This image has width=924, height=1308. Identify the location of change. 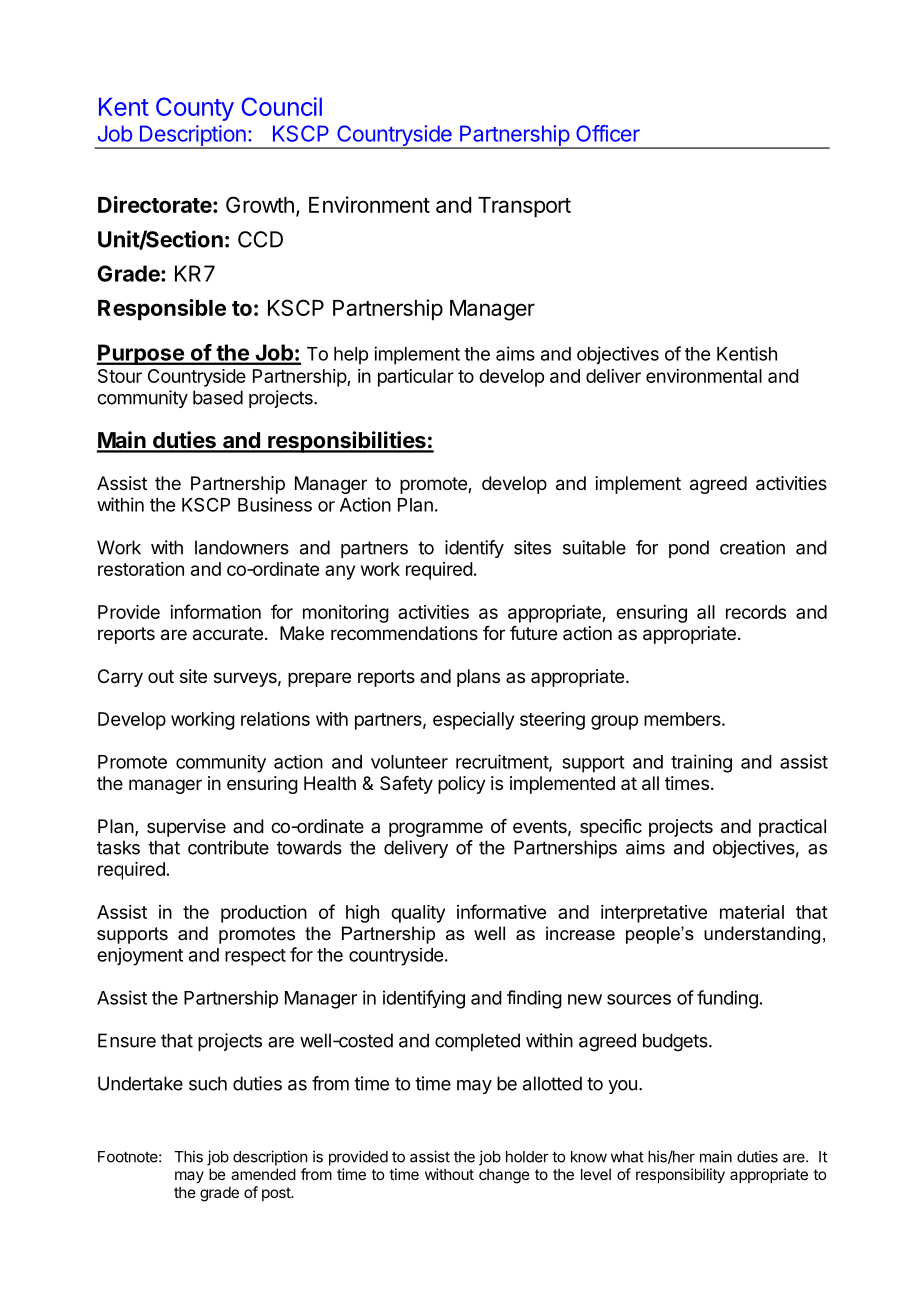
(504, 1176).
